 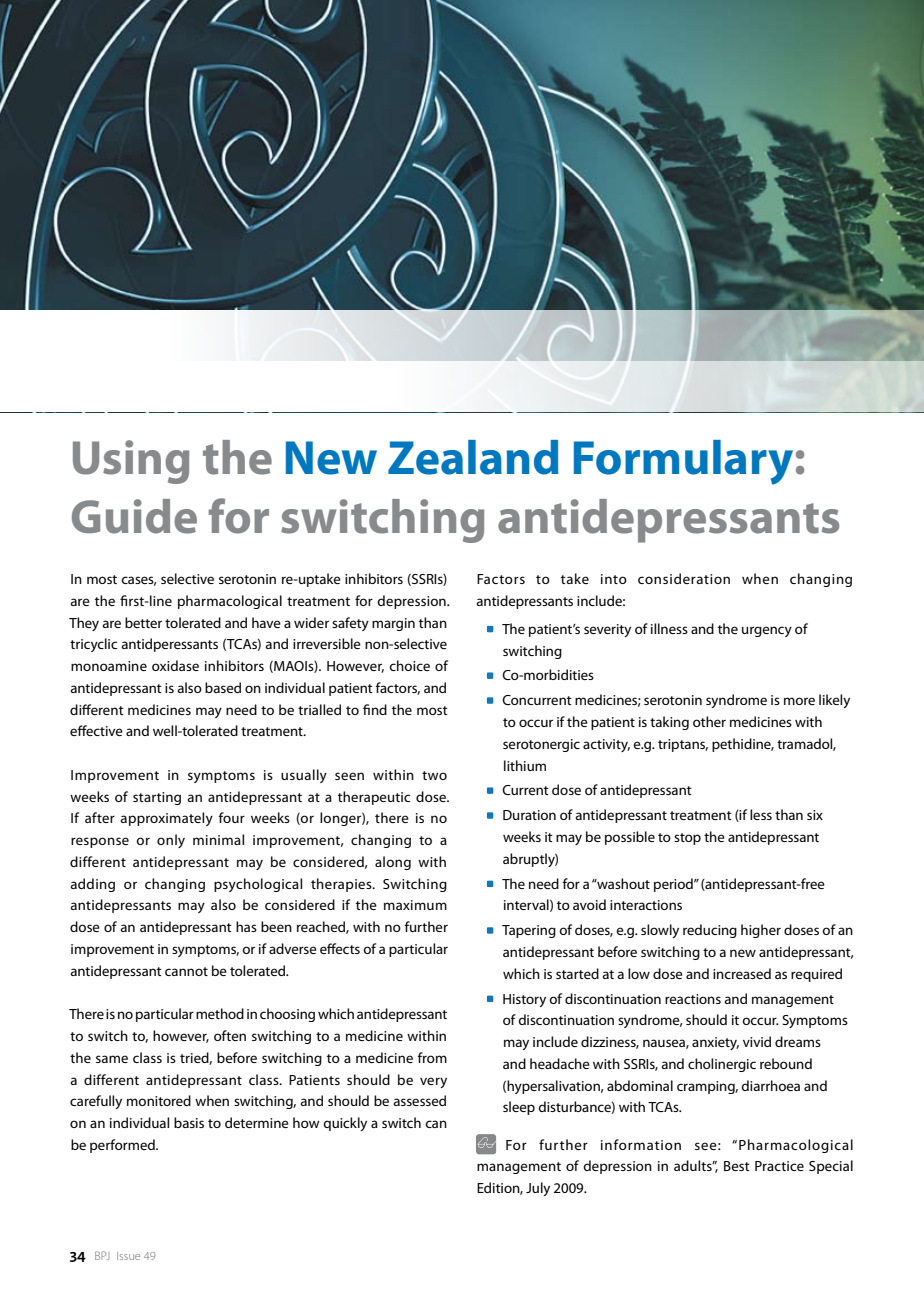 I want to click on Issue, so click(x=128, y=1256).
